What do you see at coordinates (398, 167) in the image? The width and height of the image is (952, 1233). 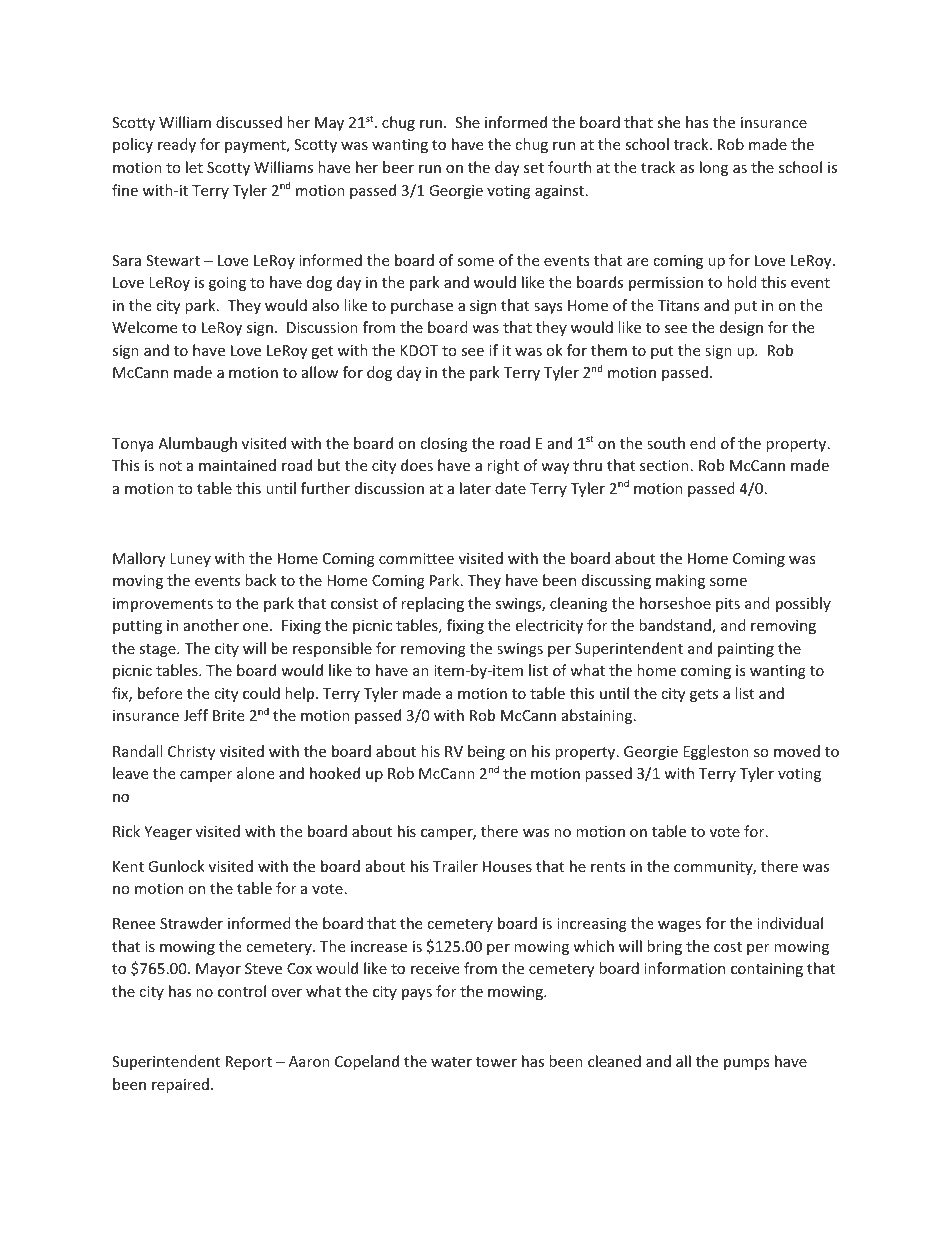 I see `beer` at bounding box center [398, 167].
